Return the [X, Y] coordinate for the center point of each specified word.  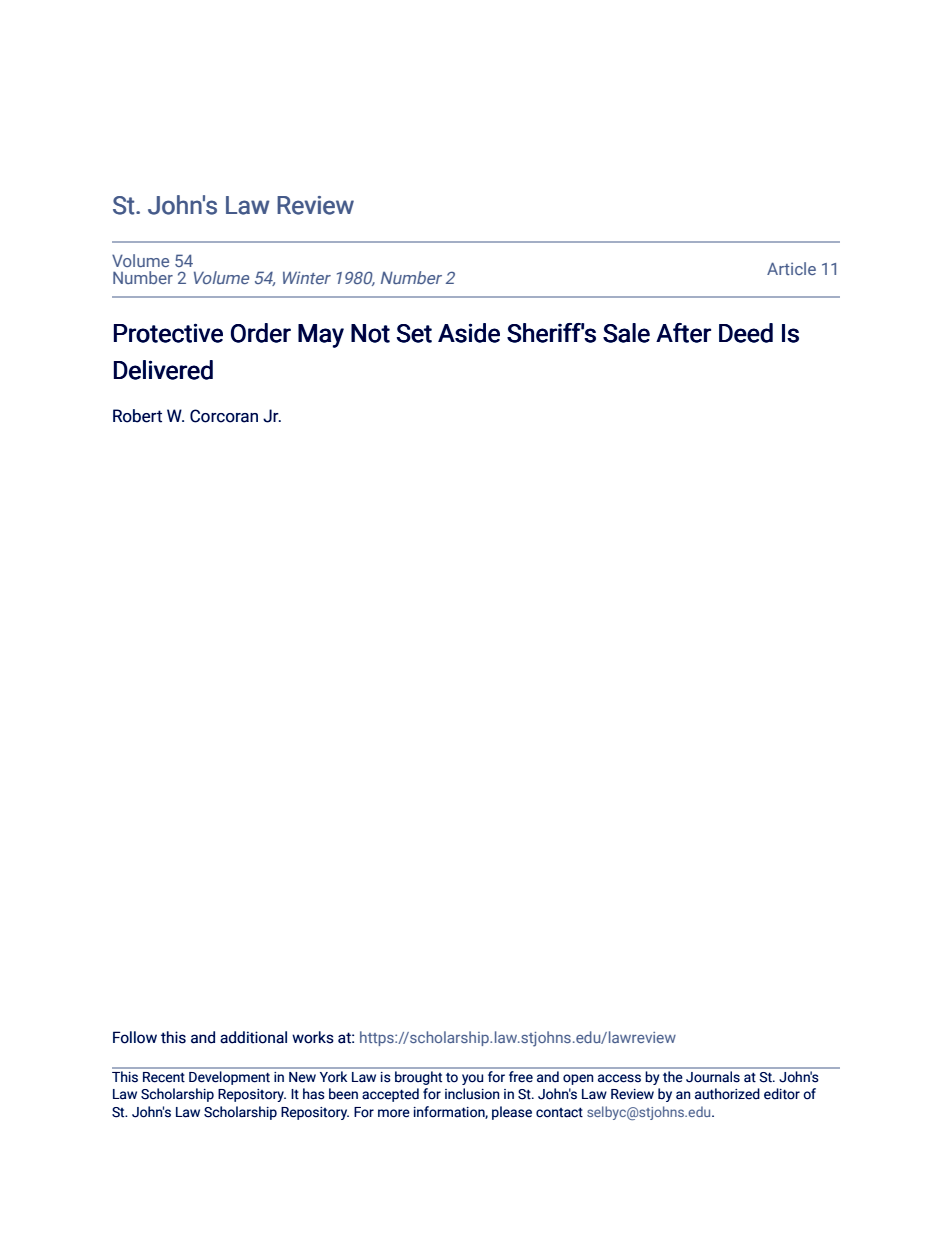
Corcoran [224, 416]
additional [253, 1037]
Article [791, 268]
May [321, 336]
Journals [713, 1076]
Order [261, 333]
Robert [137, 416]
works [313, 1037]
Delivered [163, 370]
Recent [164, 1077]
